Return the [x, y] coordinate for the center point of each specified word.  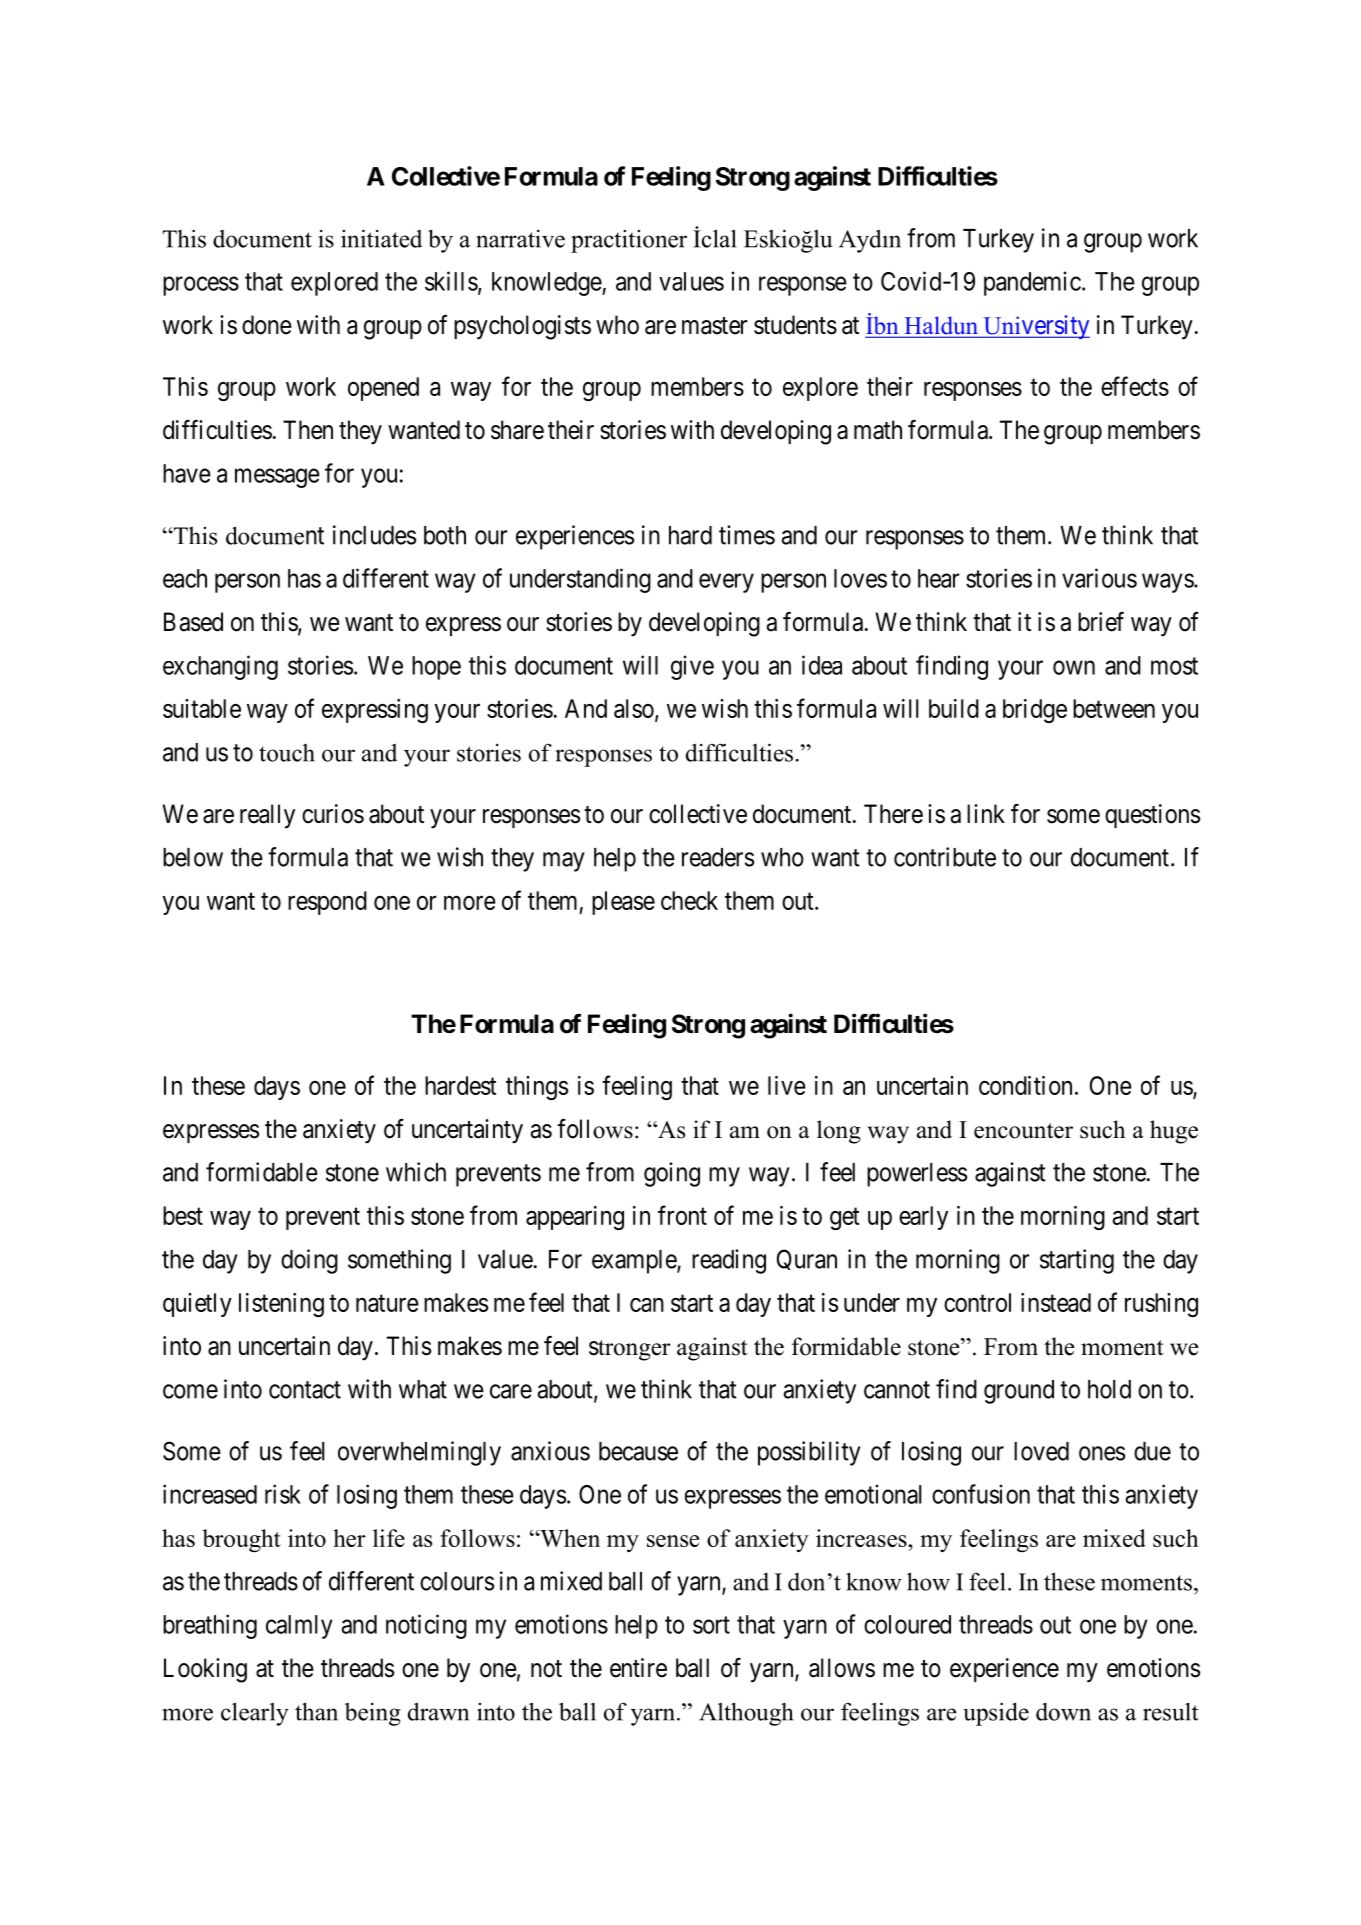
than [316, 1711]
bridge [1035, 711]
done [267, 325]
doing [309, 1261]
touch [287, 753]
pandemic [1032, 283]
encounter [1023, 1131]
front [682, 1215]
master [714, 326]
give [692, 667]
